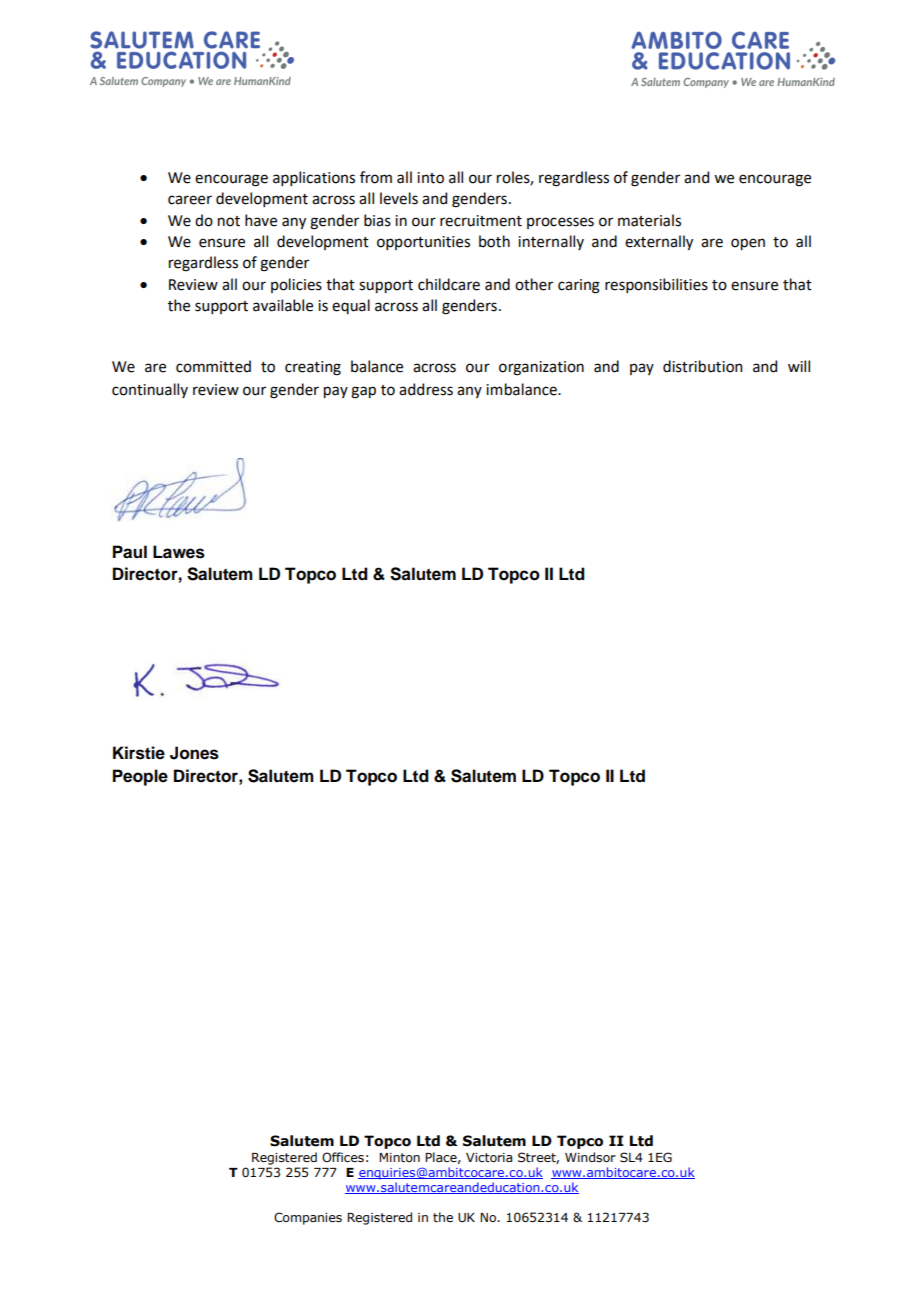  What do you see at coordinates (426, 389) in the image?
I see `address` at bounding box center [426, 389].
